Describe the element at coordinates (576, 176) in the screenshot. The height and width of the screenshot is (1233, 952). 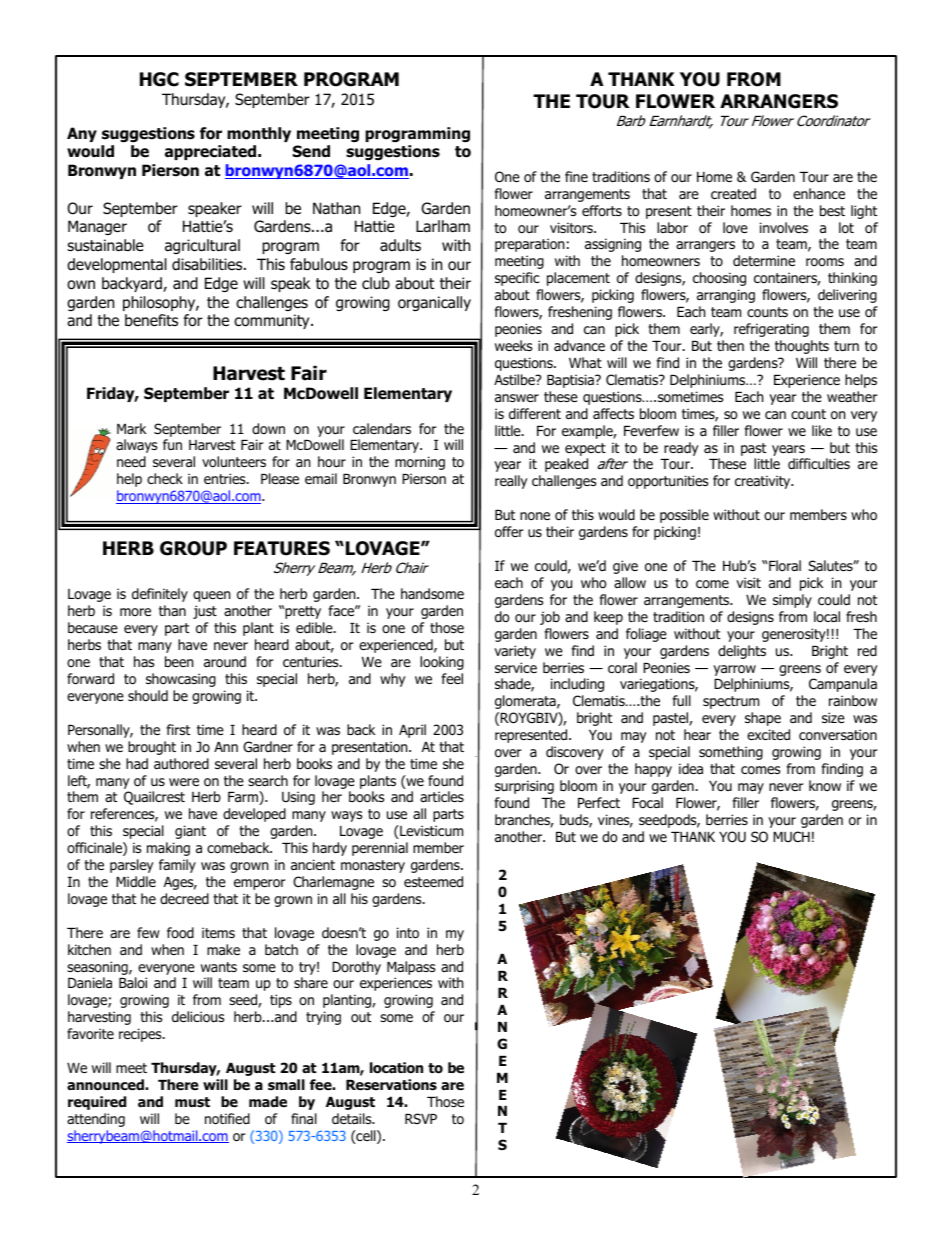
I see `fine` at that location.
